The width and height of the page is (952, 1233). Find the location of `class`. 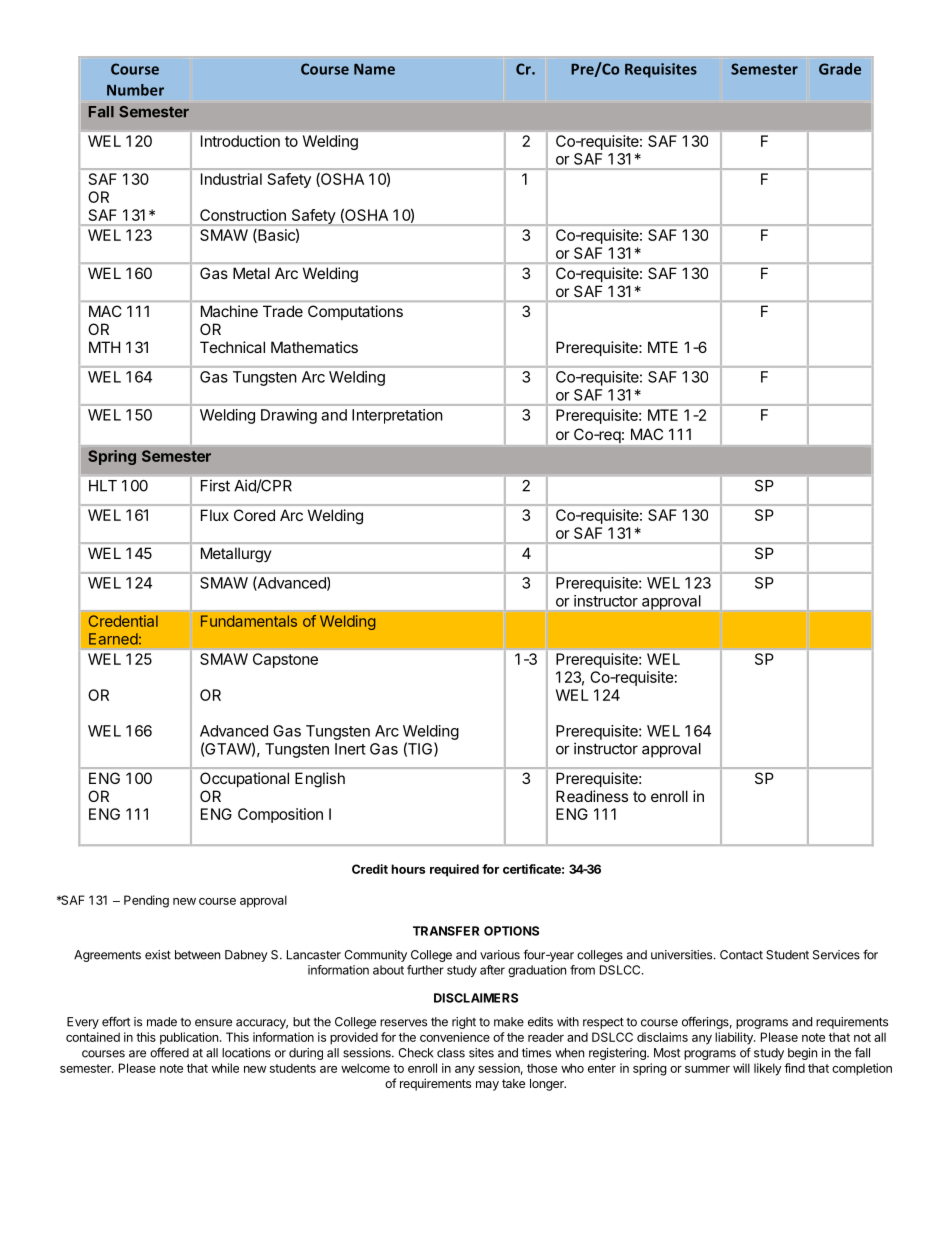

class is located at coordinates (451, 1053).
